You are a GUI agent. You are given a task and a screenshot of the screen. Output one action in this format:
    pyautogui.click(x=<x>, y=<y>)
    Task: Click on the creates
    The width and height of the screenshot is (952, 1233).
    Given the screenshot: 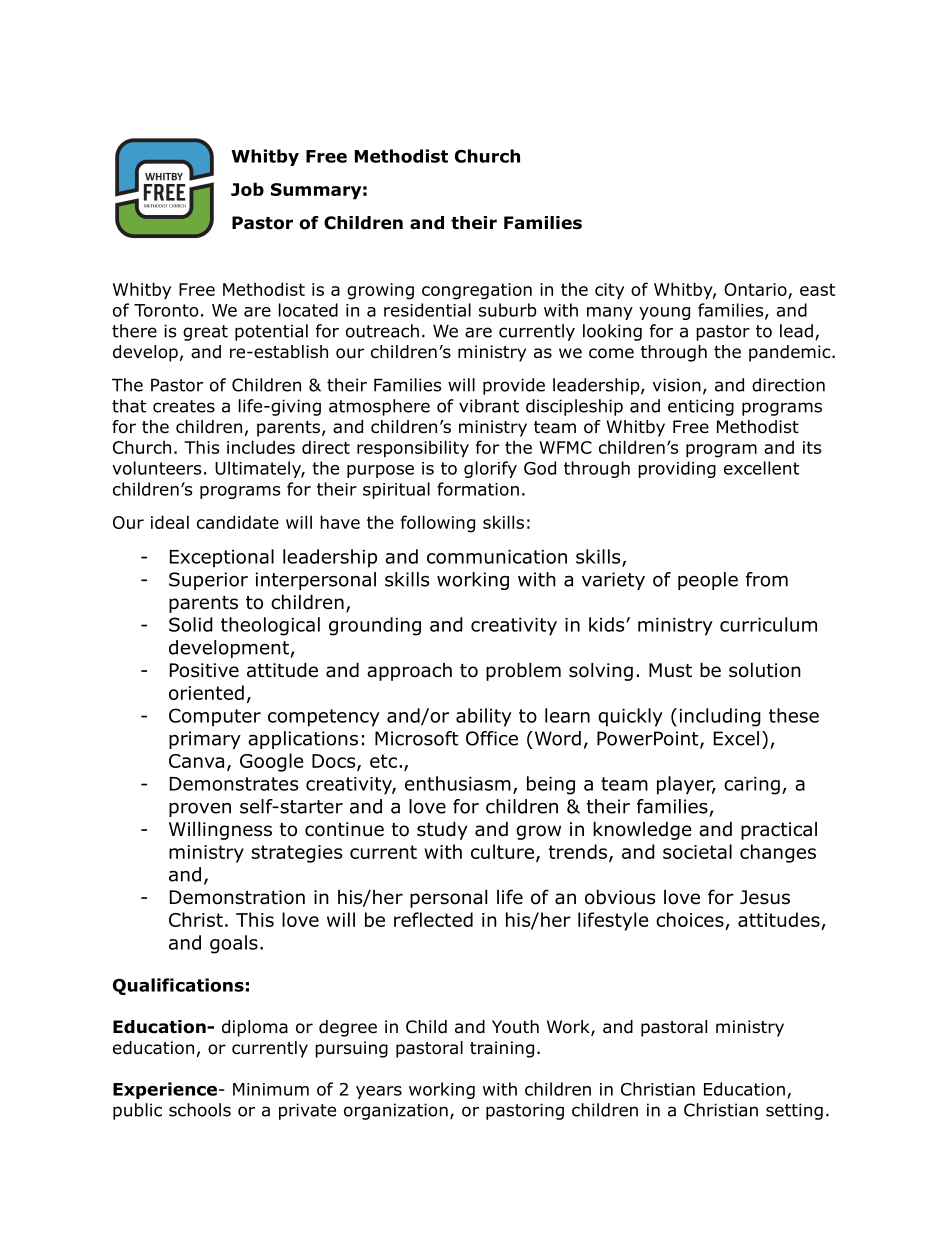 What is the action you would take?
    pyautogui.click(x=184, y=406)
